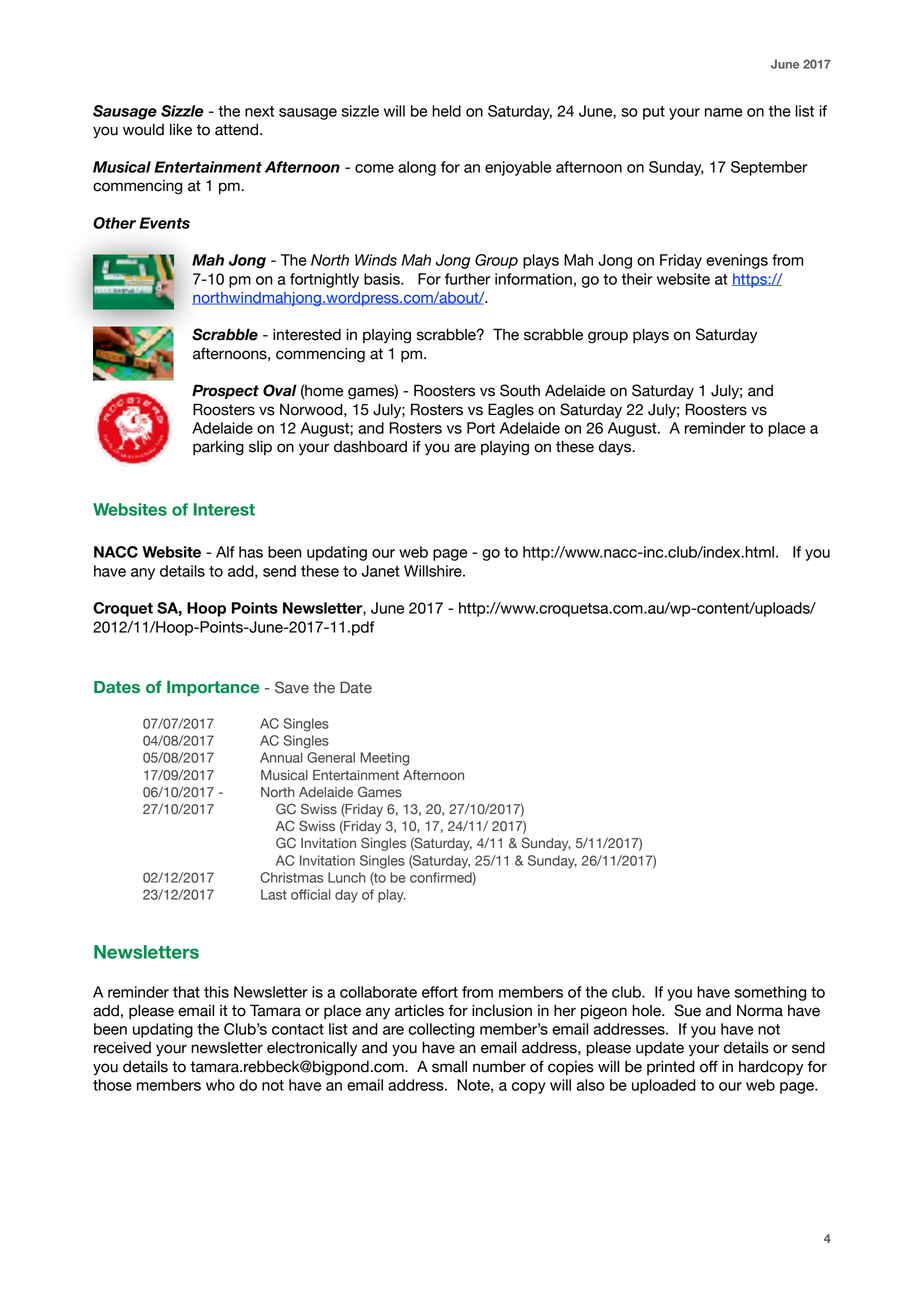 This screenshot has width=924, height=1308. What do you see at coordinates (446, 111) in the screenshot?
I see `held` at bounding box center [446, 111].
